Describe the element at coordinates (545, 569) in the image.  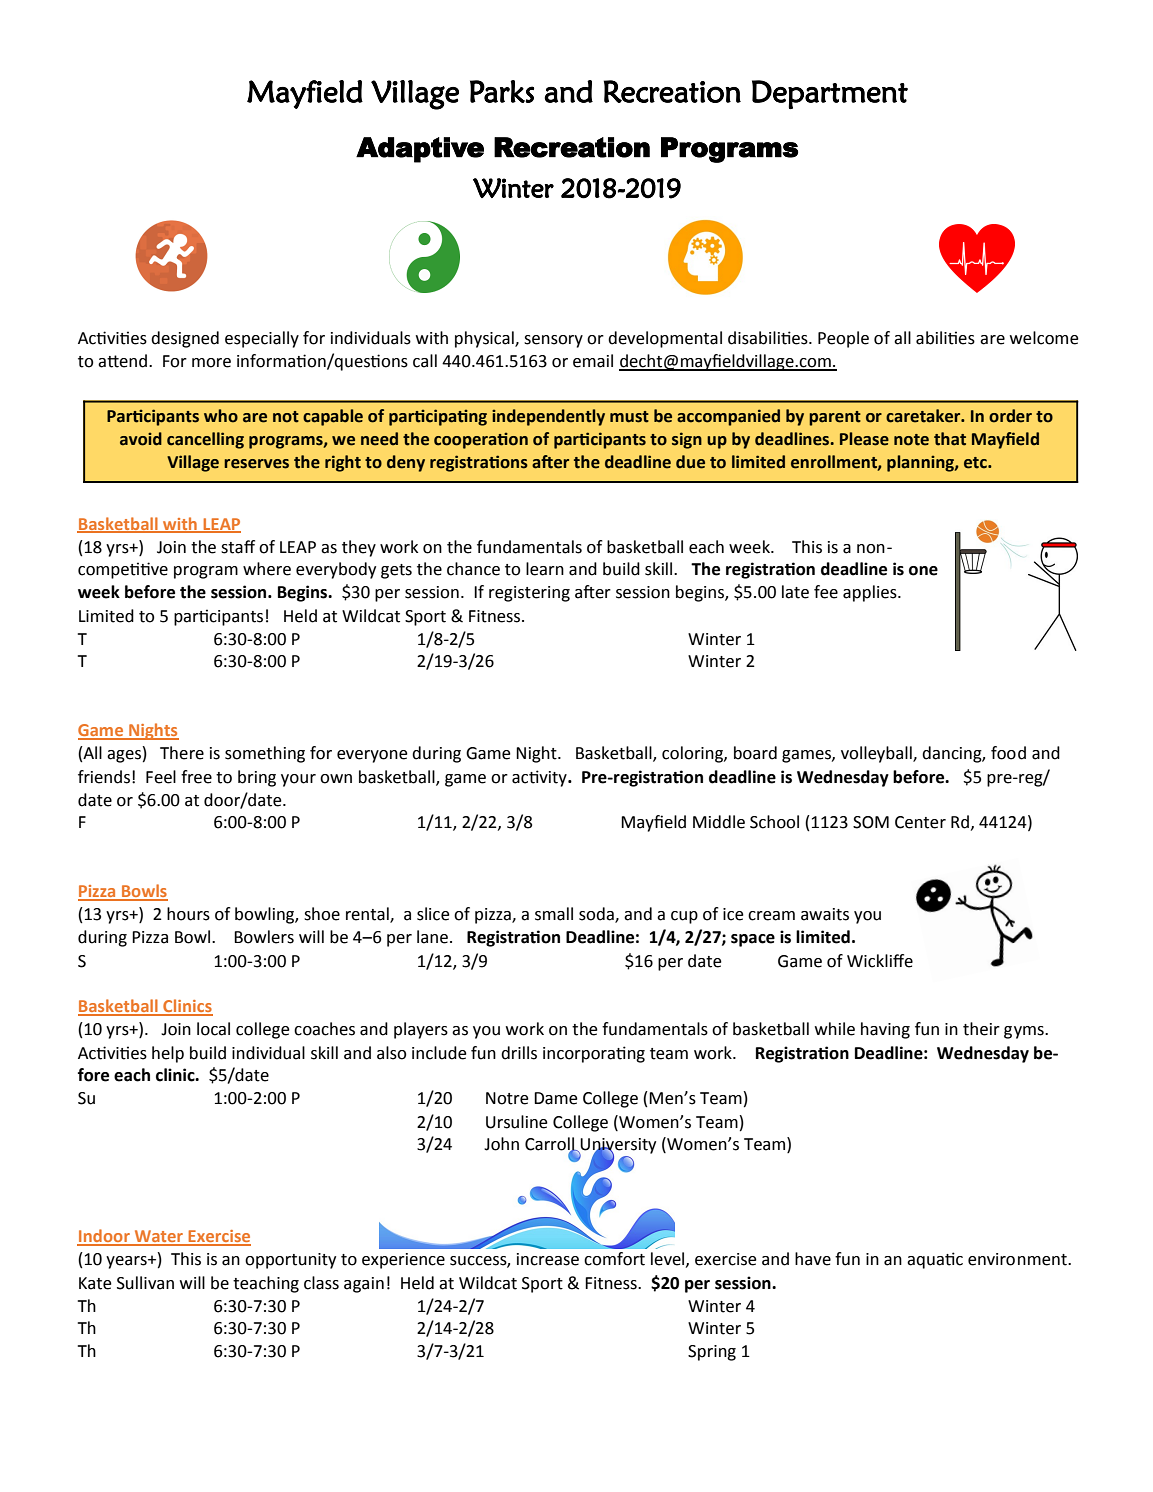
I see `learn` at that location.
